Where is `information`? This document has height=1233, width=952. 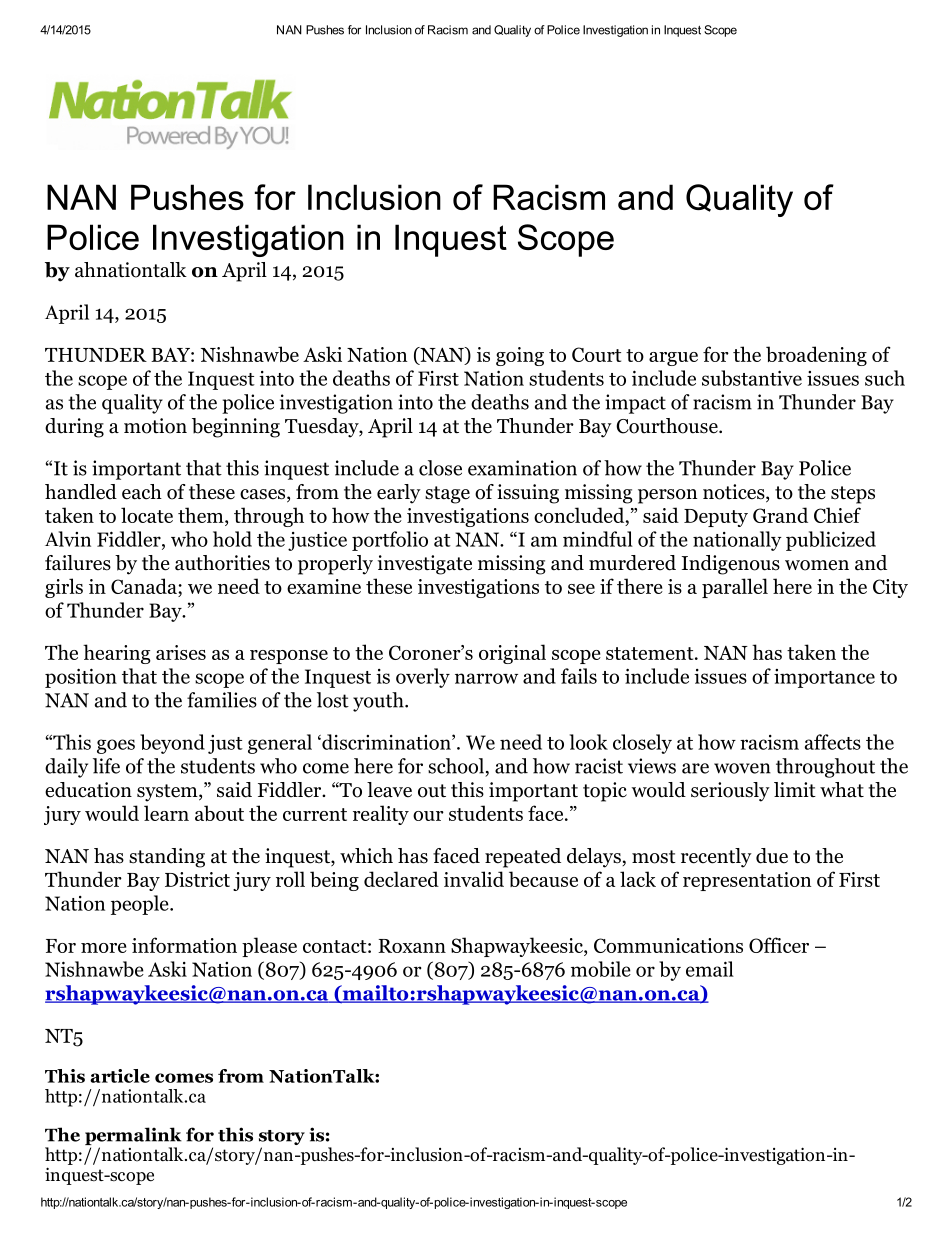 information is located at coordinates (184, 945).
